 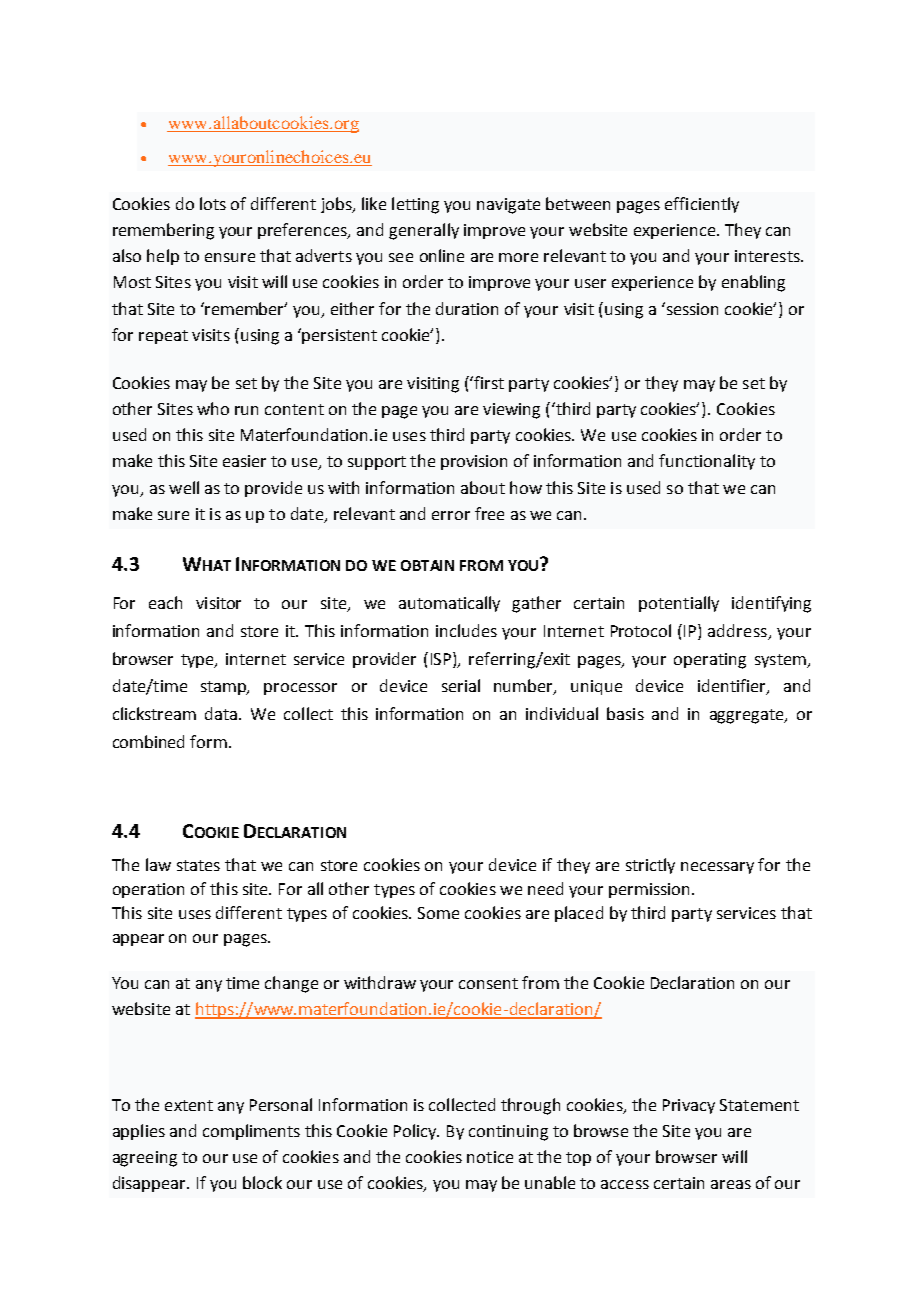 I want to click on serial, so click(x=461, y=685).
